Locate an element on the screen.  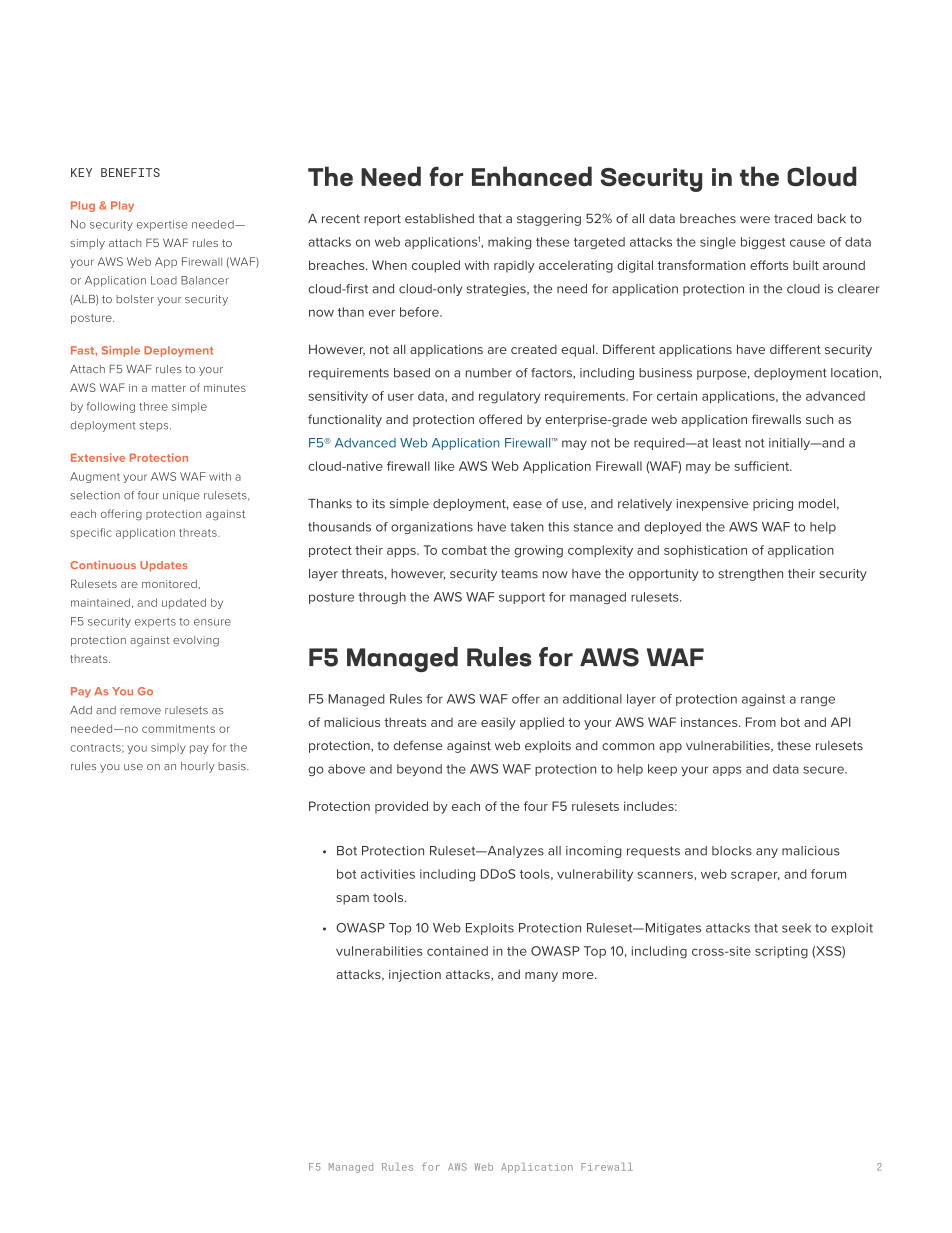
hourly is located at coordinates (198, 767).
